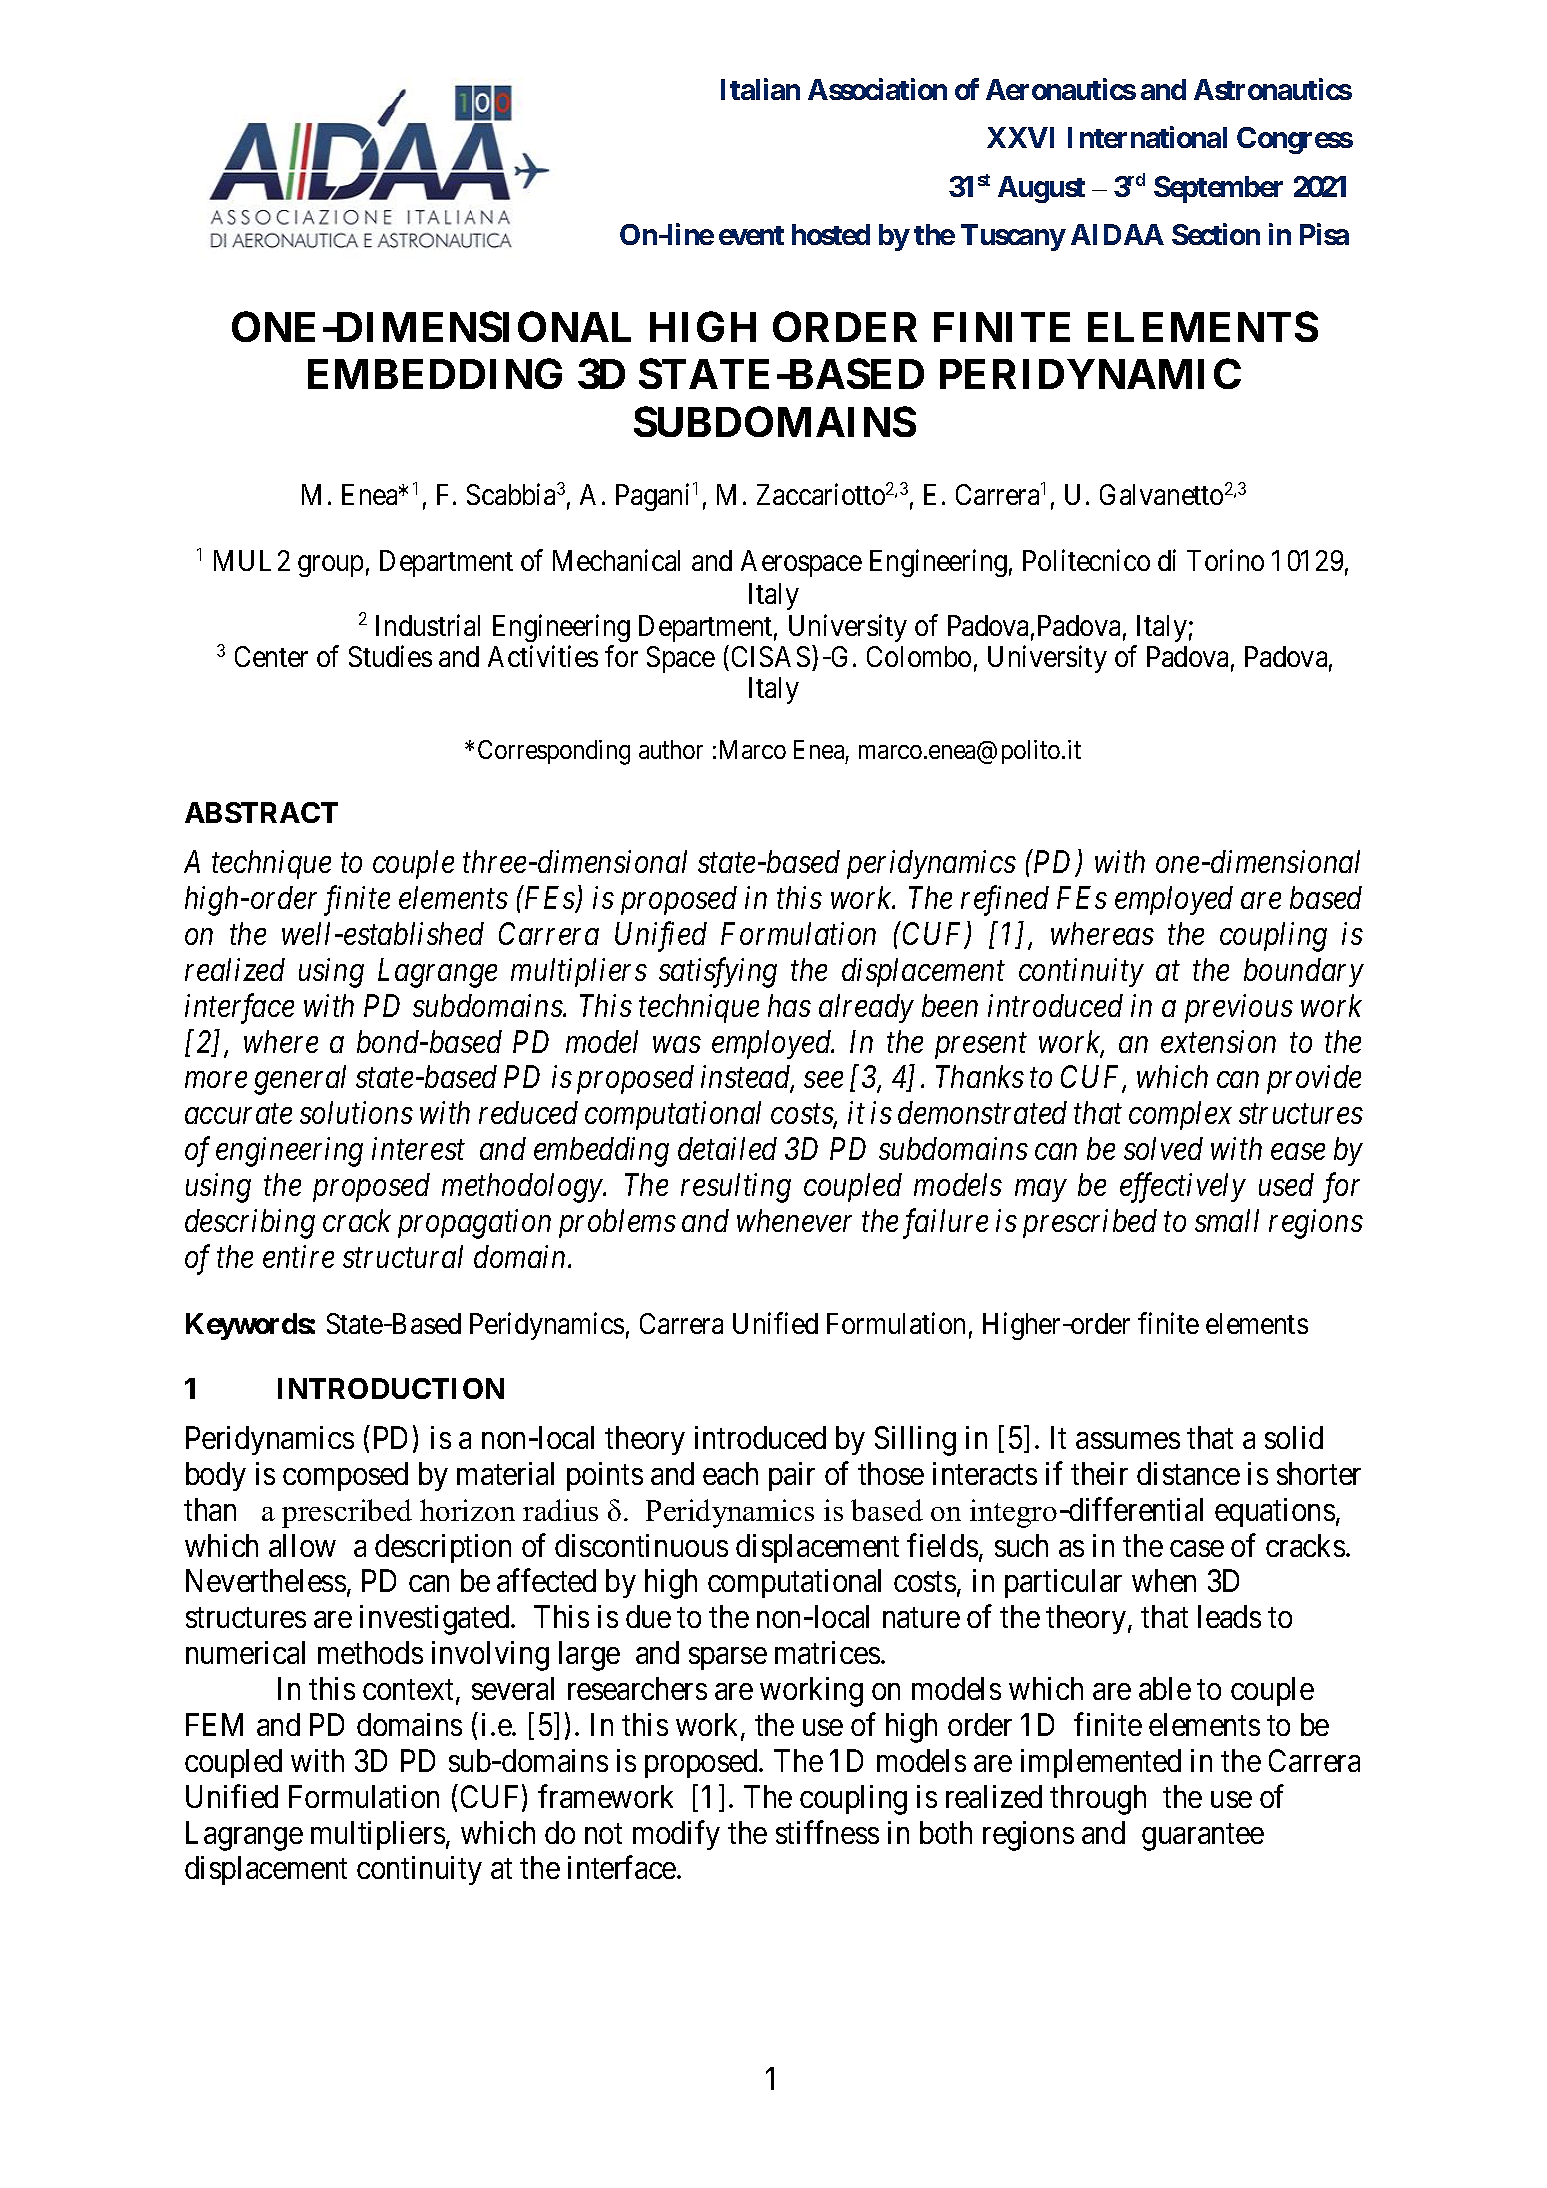 This document has height=2188, width=1547. Describe the element at coordinates (736, 1188) in the document. I see `resulting` at that location.
